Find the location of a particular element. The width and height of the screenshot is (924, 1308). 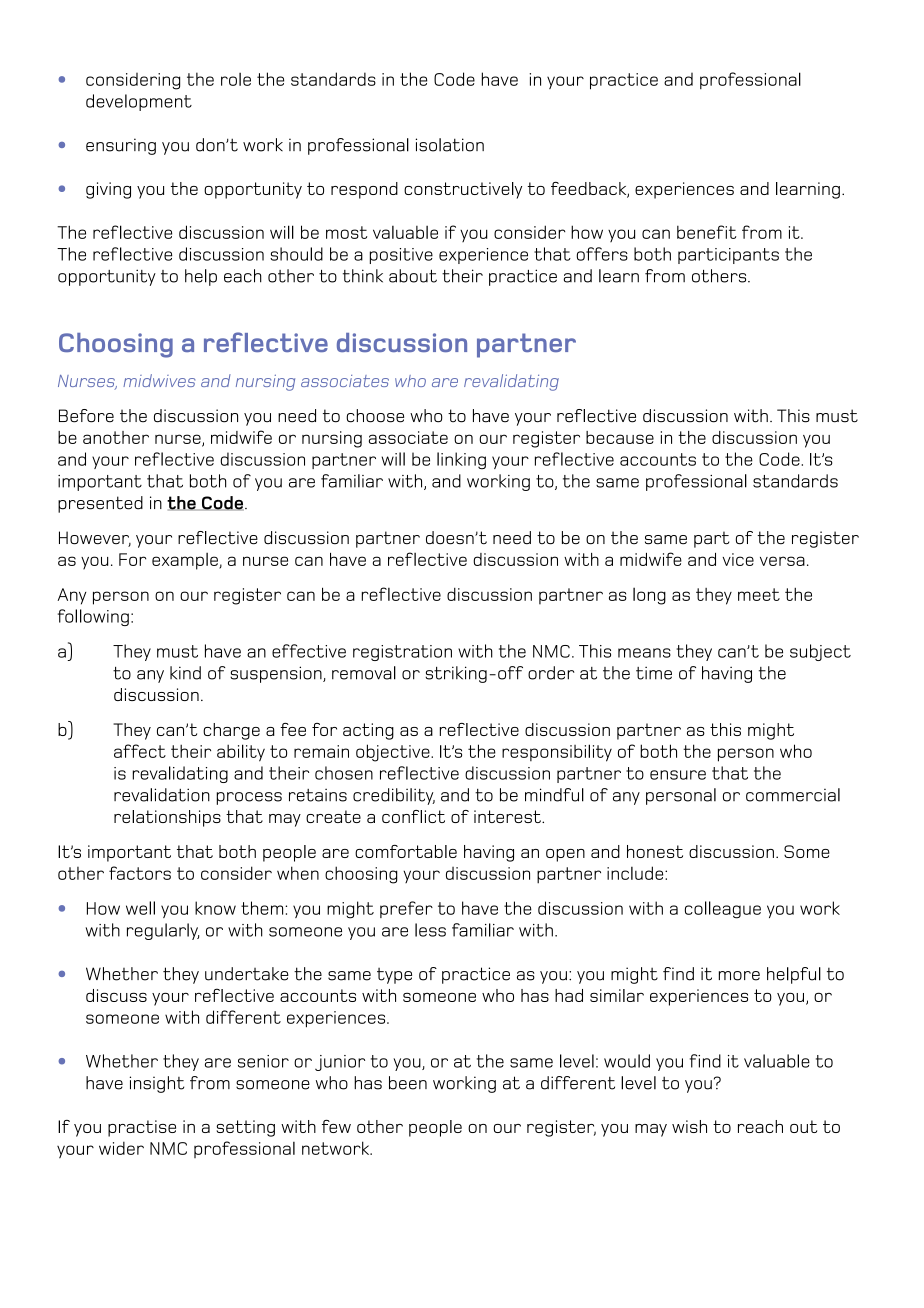

relationships is located at coordinates (167, 818).
